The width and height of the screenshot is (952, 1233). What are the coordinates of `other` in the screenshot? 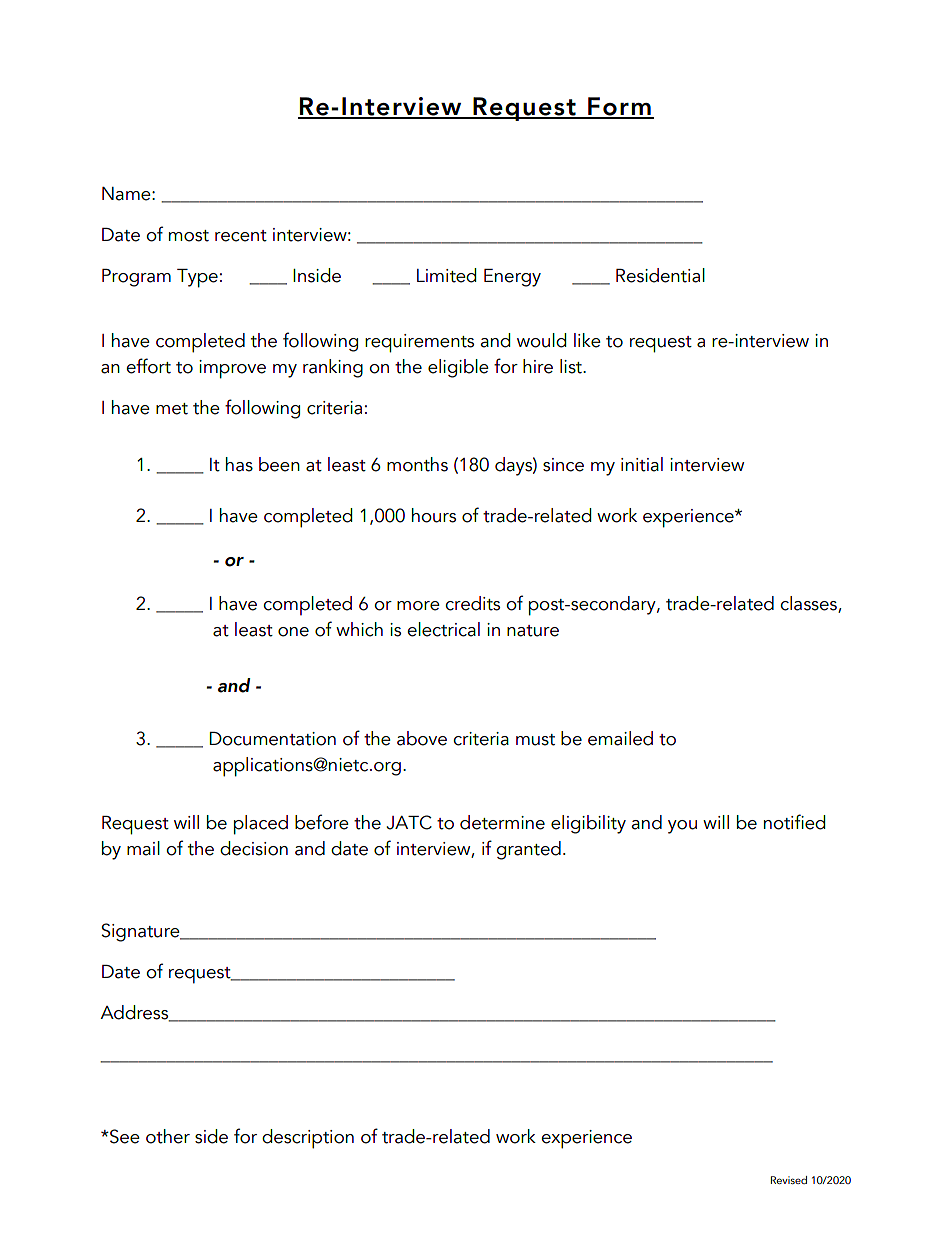 It's located at (168, 1136).
